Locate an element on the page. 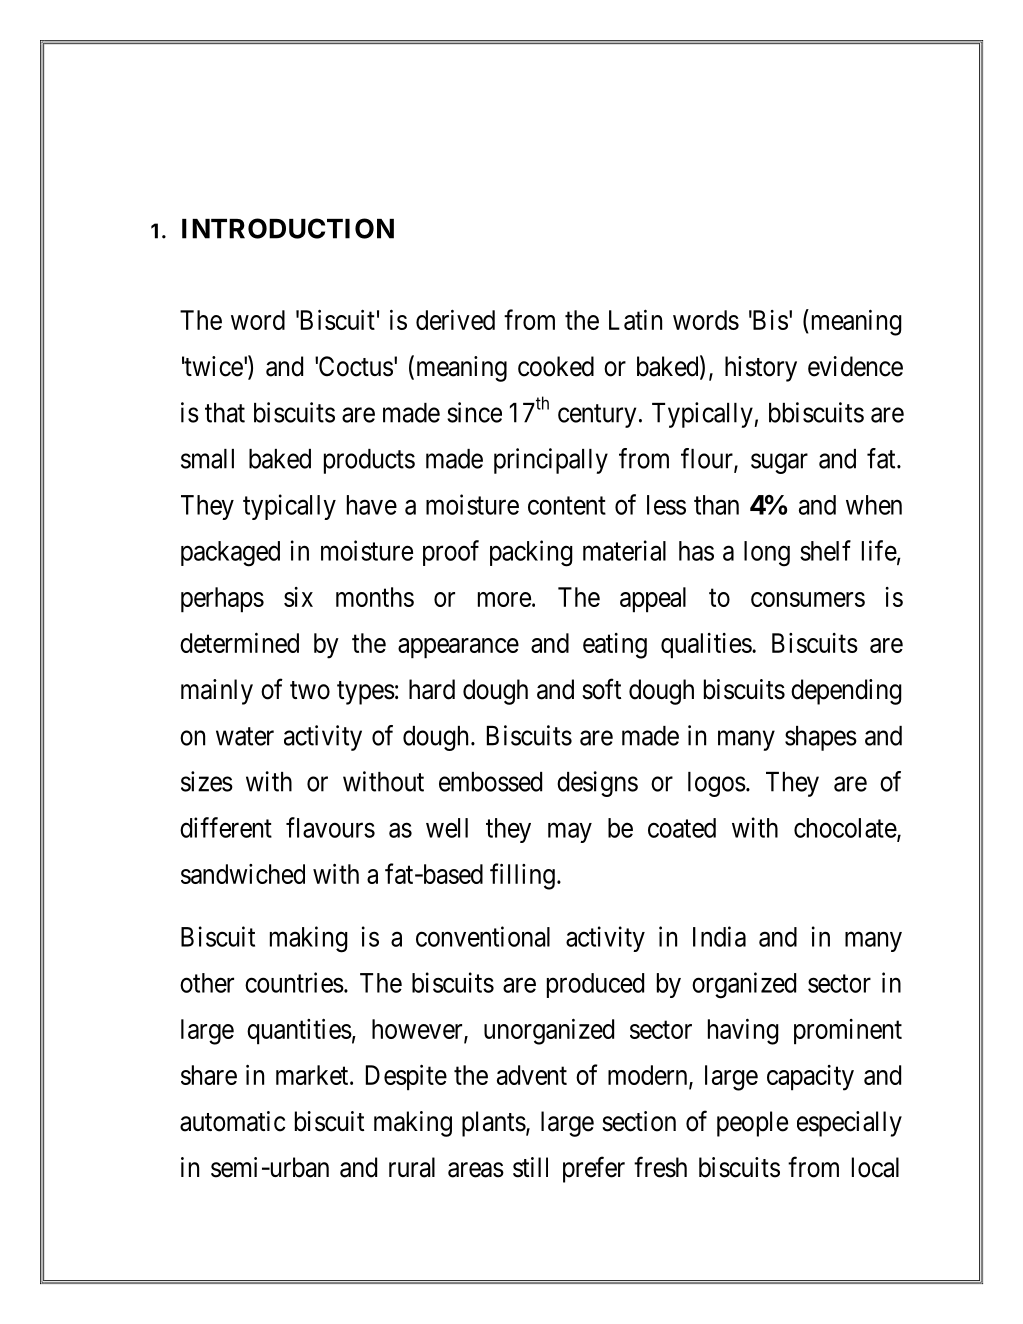 The height and width of the image is (1324, 1023). produced is located at coordinates (595, 985).
